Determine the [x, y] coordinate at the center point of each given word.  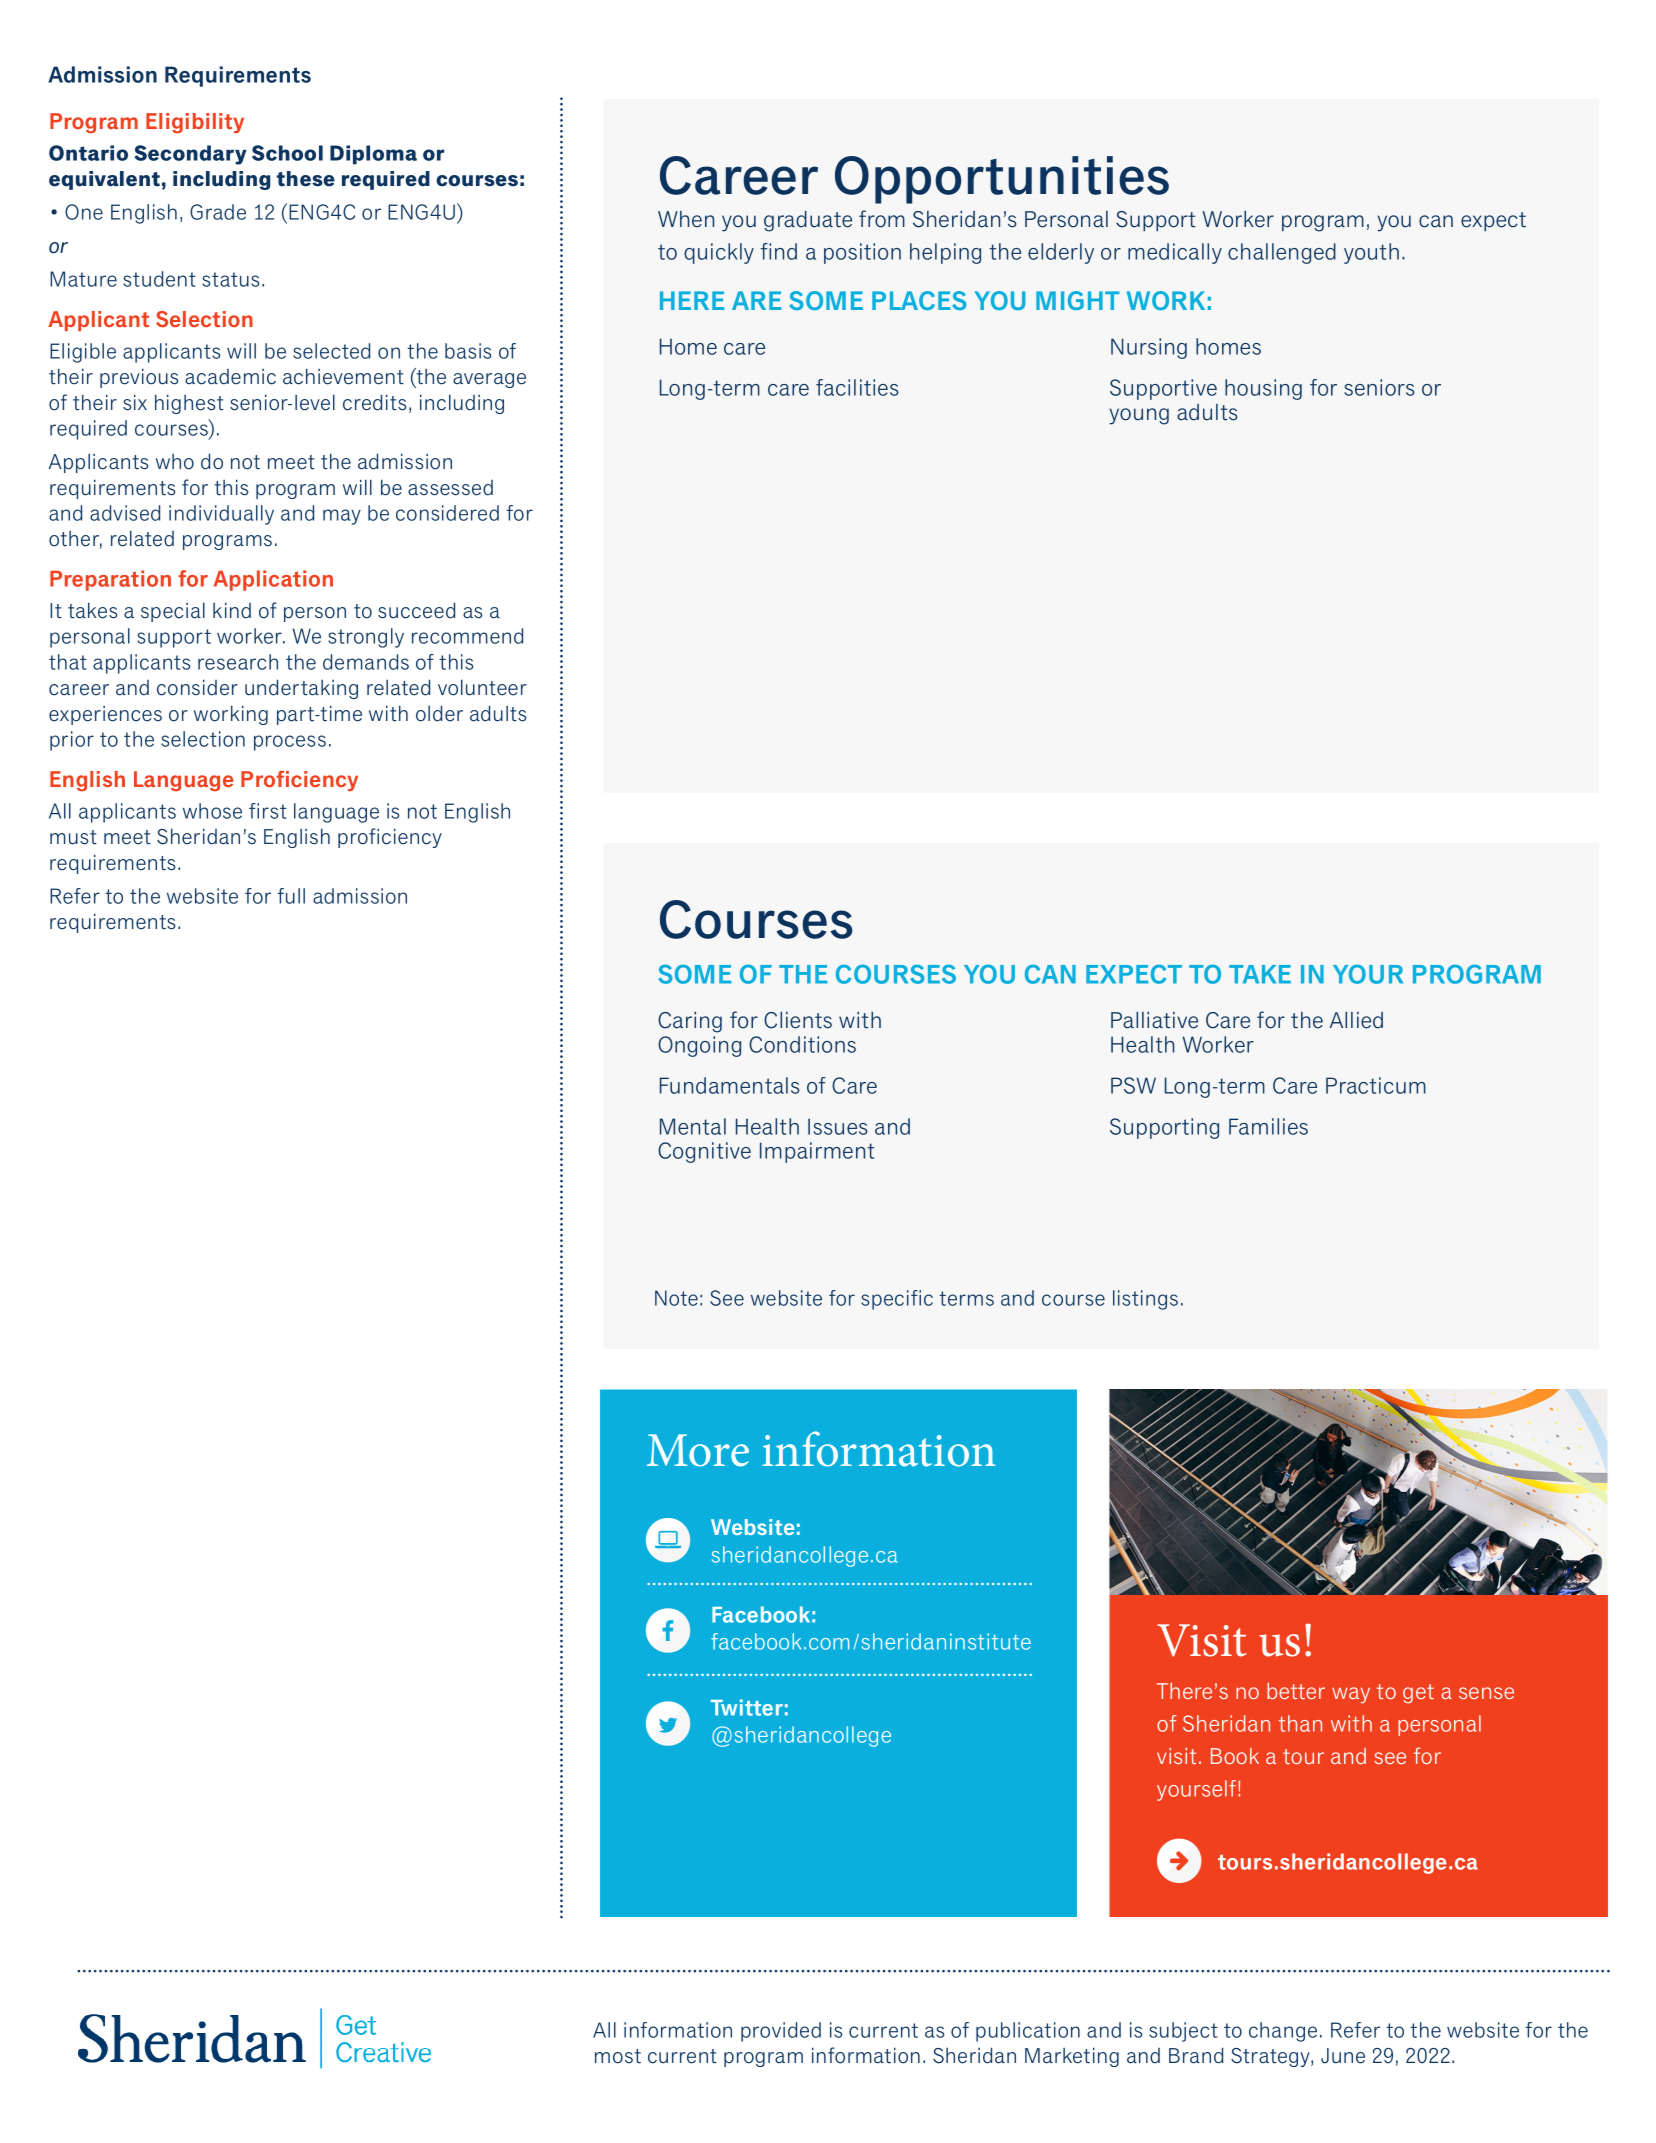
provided [781, 2032]
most [618, 2056]
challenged [1282, 253]
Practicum [1376, 1085]
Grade [218, 212]
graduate [808, 221]
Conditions [802, 1044]
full [291, 896]
